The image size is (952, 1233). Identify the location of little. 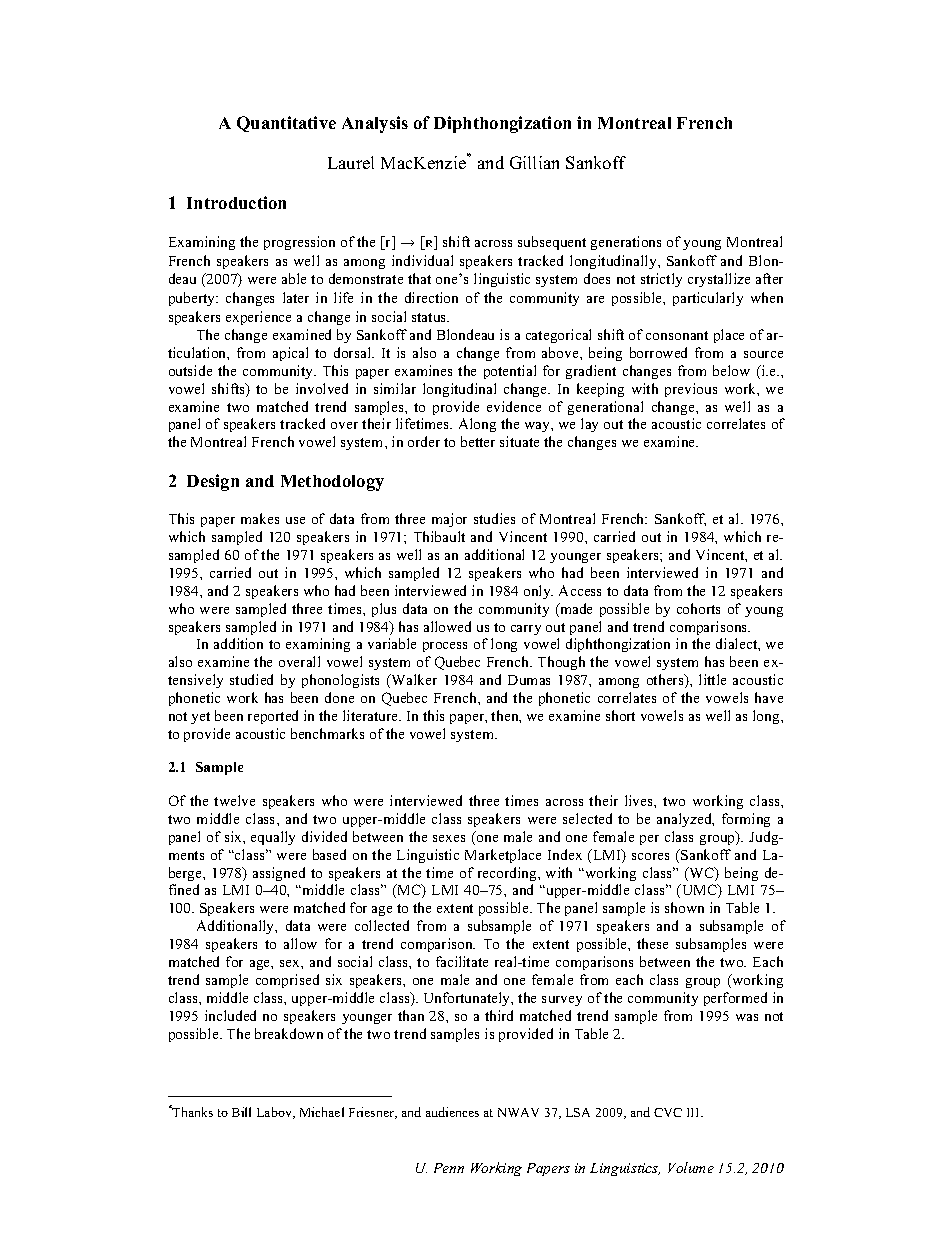
(712, 679).
